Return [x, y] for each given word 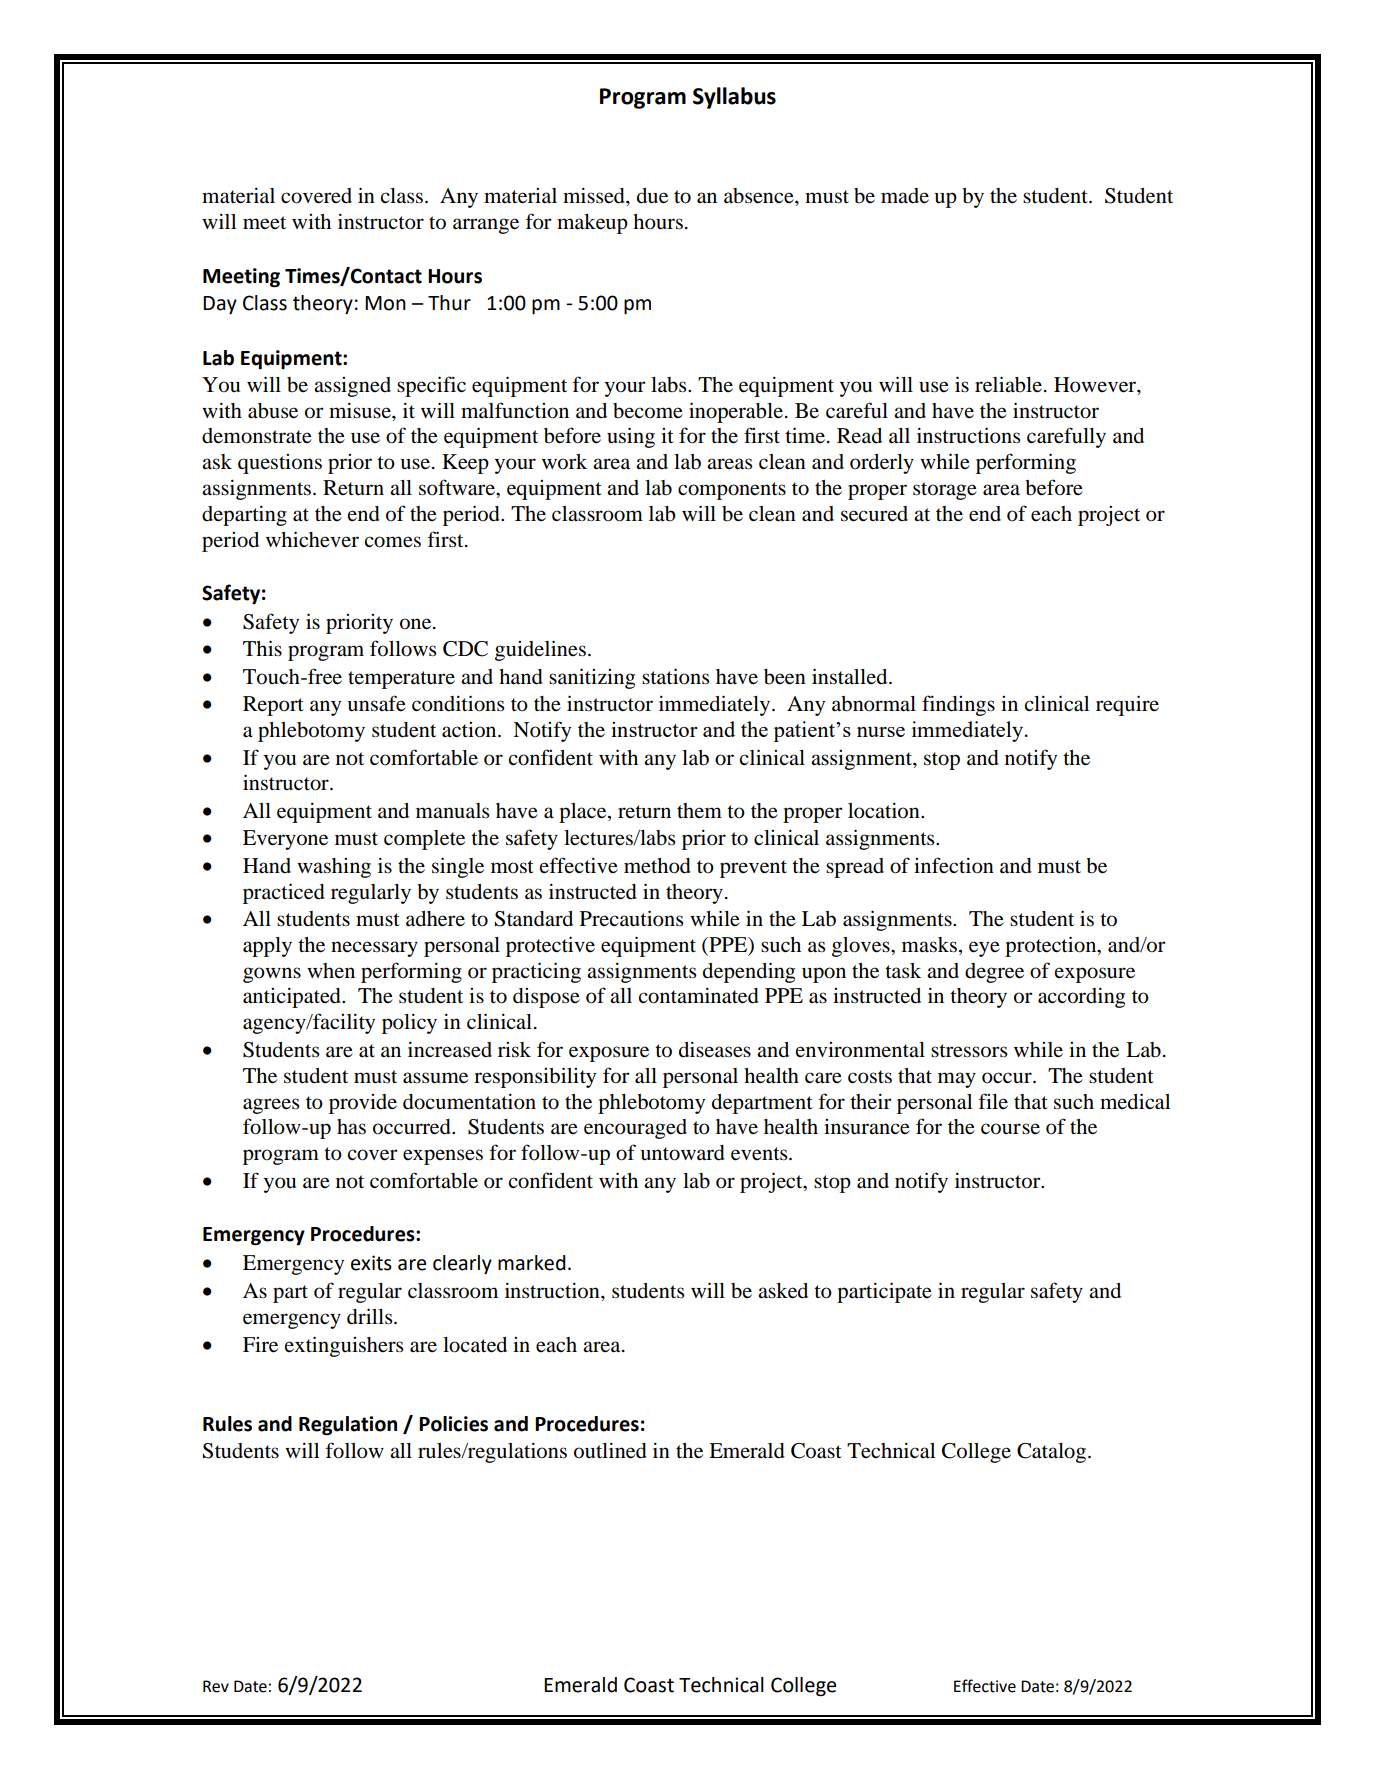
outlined [610, 1450]
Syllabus [734, 98]
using [631, 437]
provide [363, 1104]
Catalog [1053, 1453]
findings [958, 705]
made [905, 196]
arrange [486, 226]
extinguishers [344, 1346]
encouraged [635, 1129]
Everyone [285, 840]
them [699, 810]
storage [945, 491]
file [993, 1101]
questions [280, 464]
